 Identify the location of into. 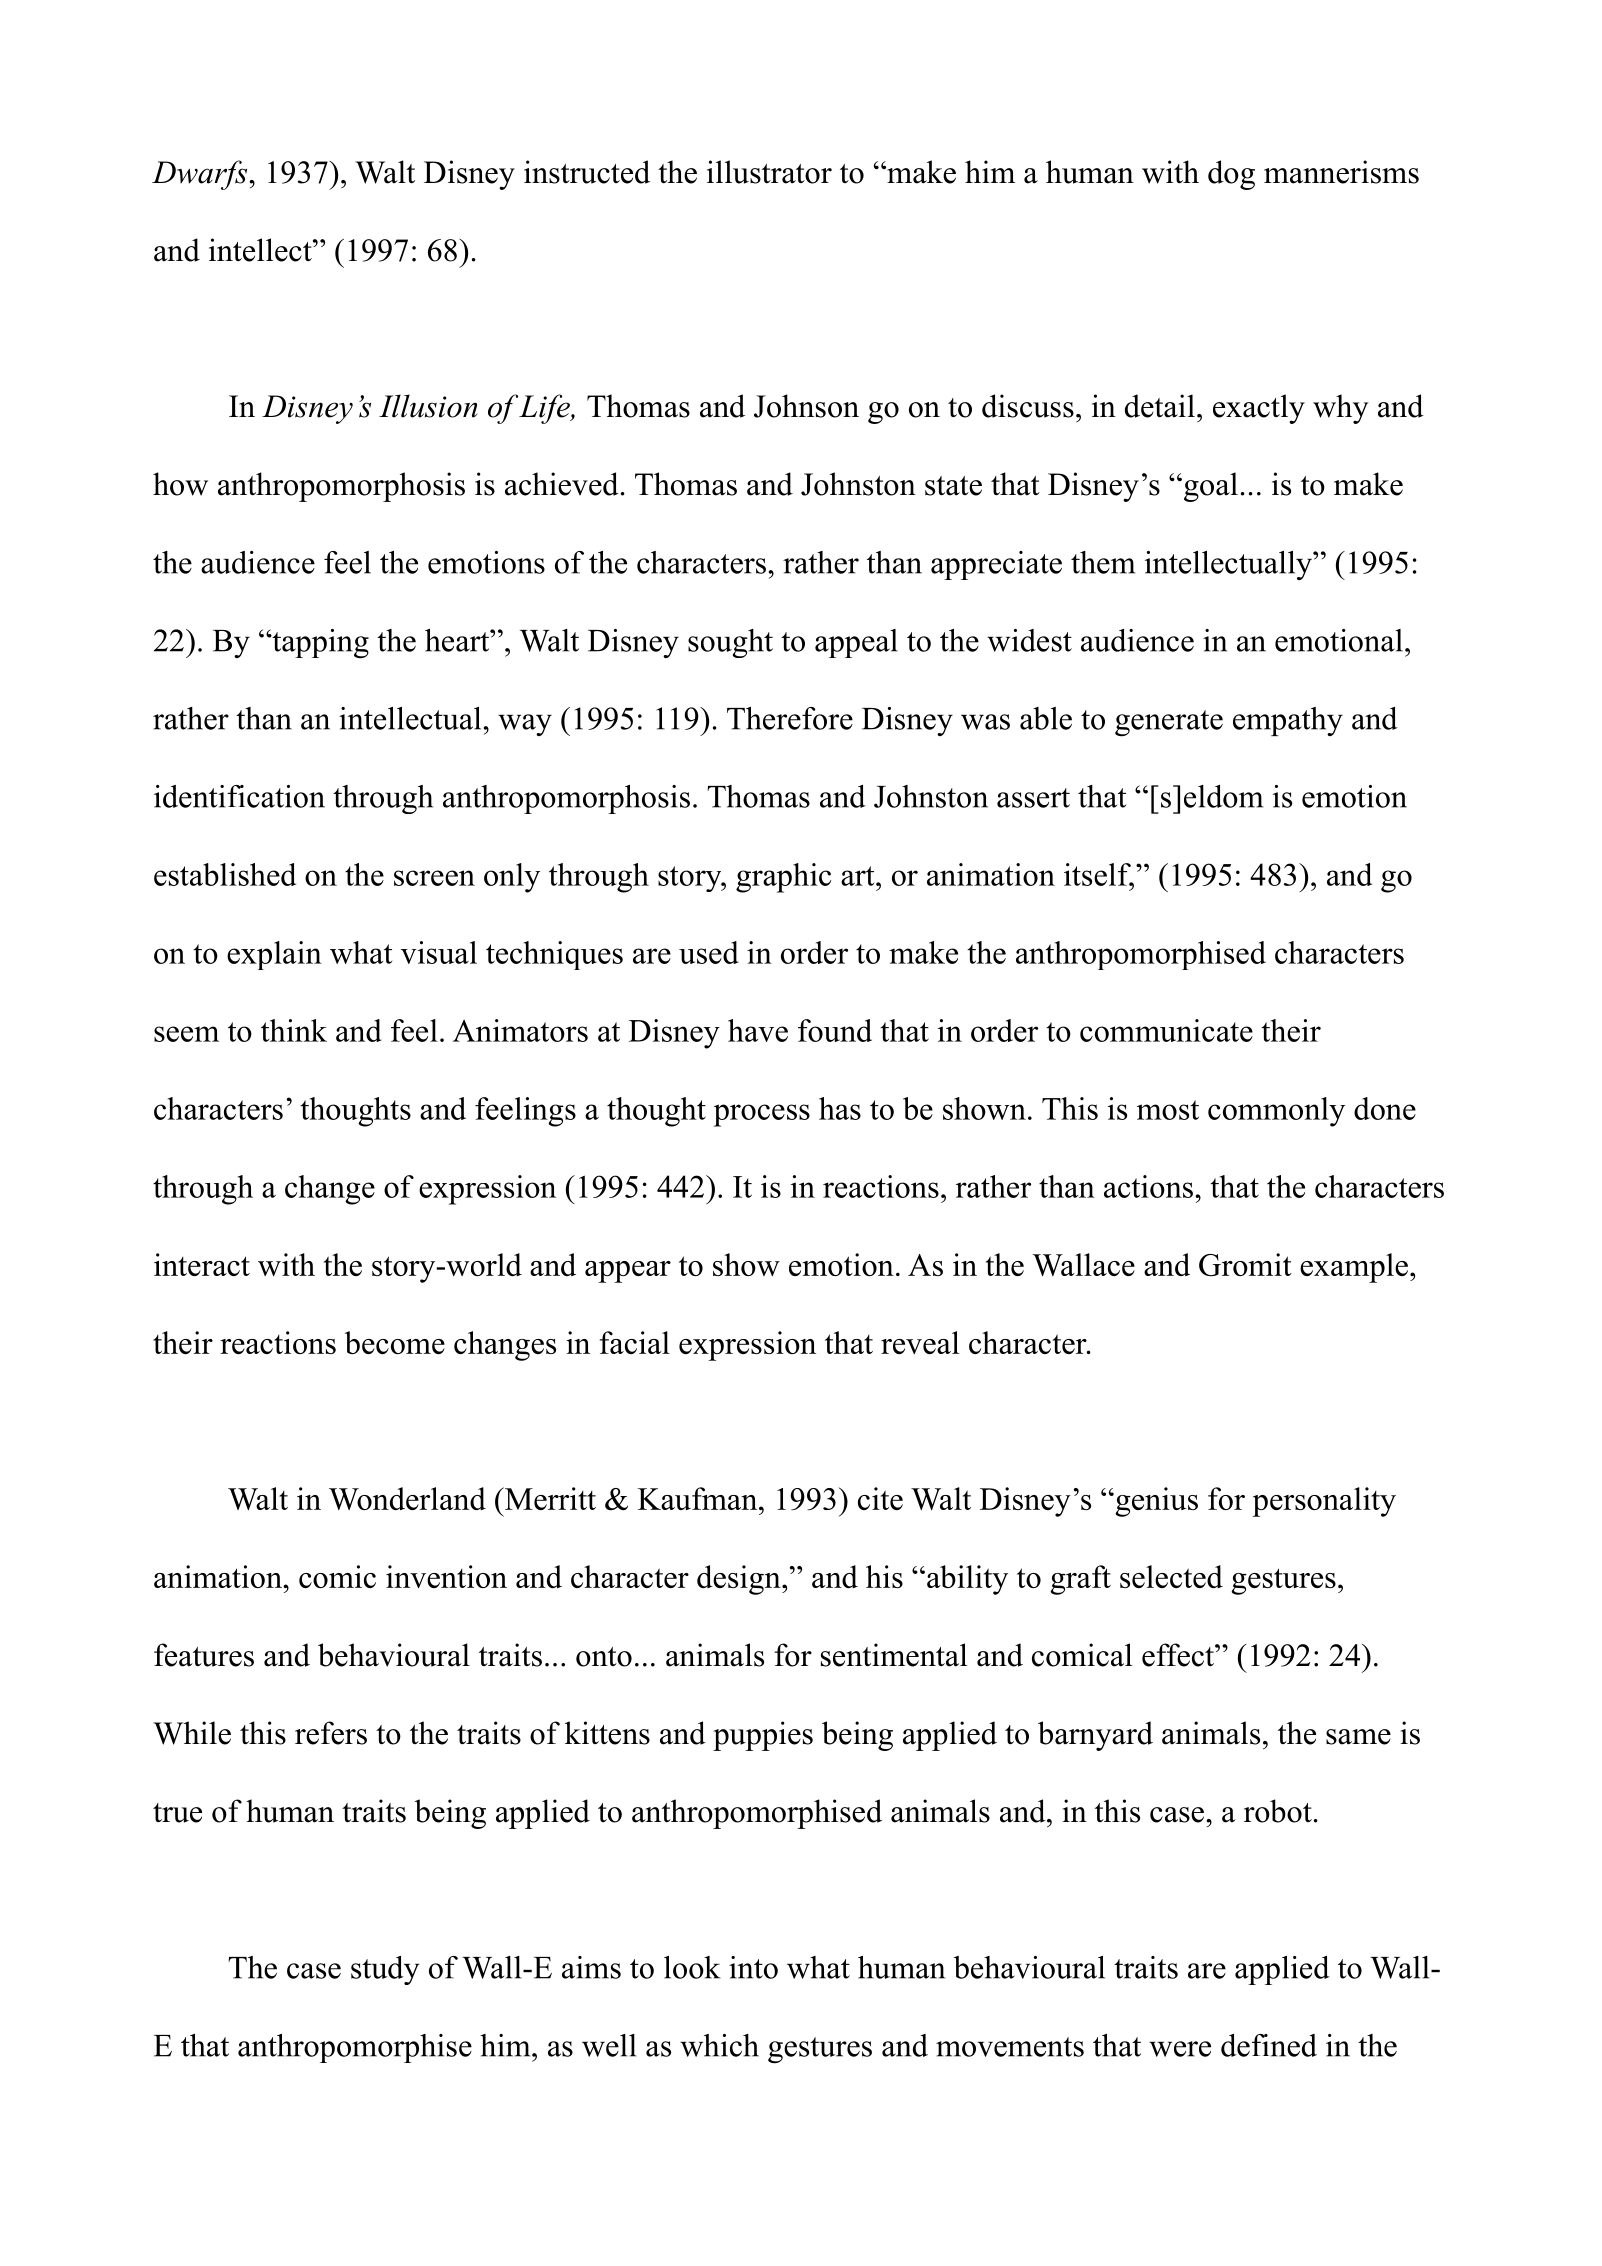
(753, 1967).
